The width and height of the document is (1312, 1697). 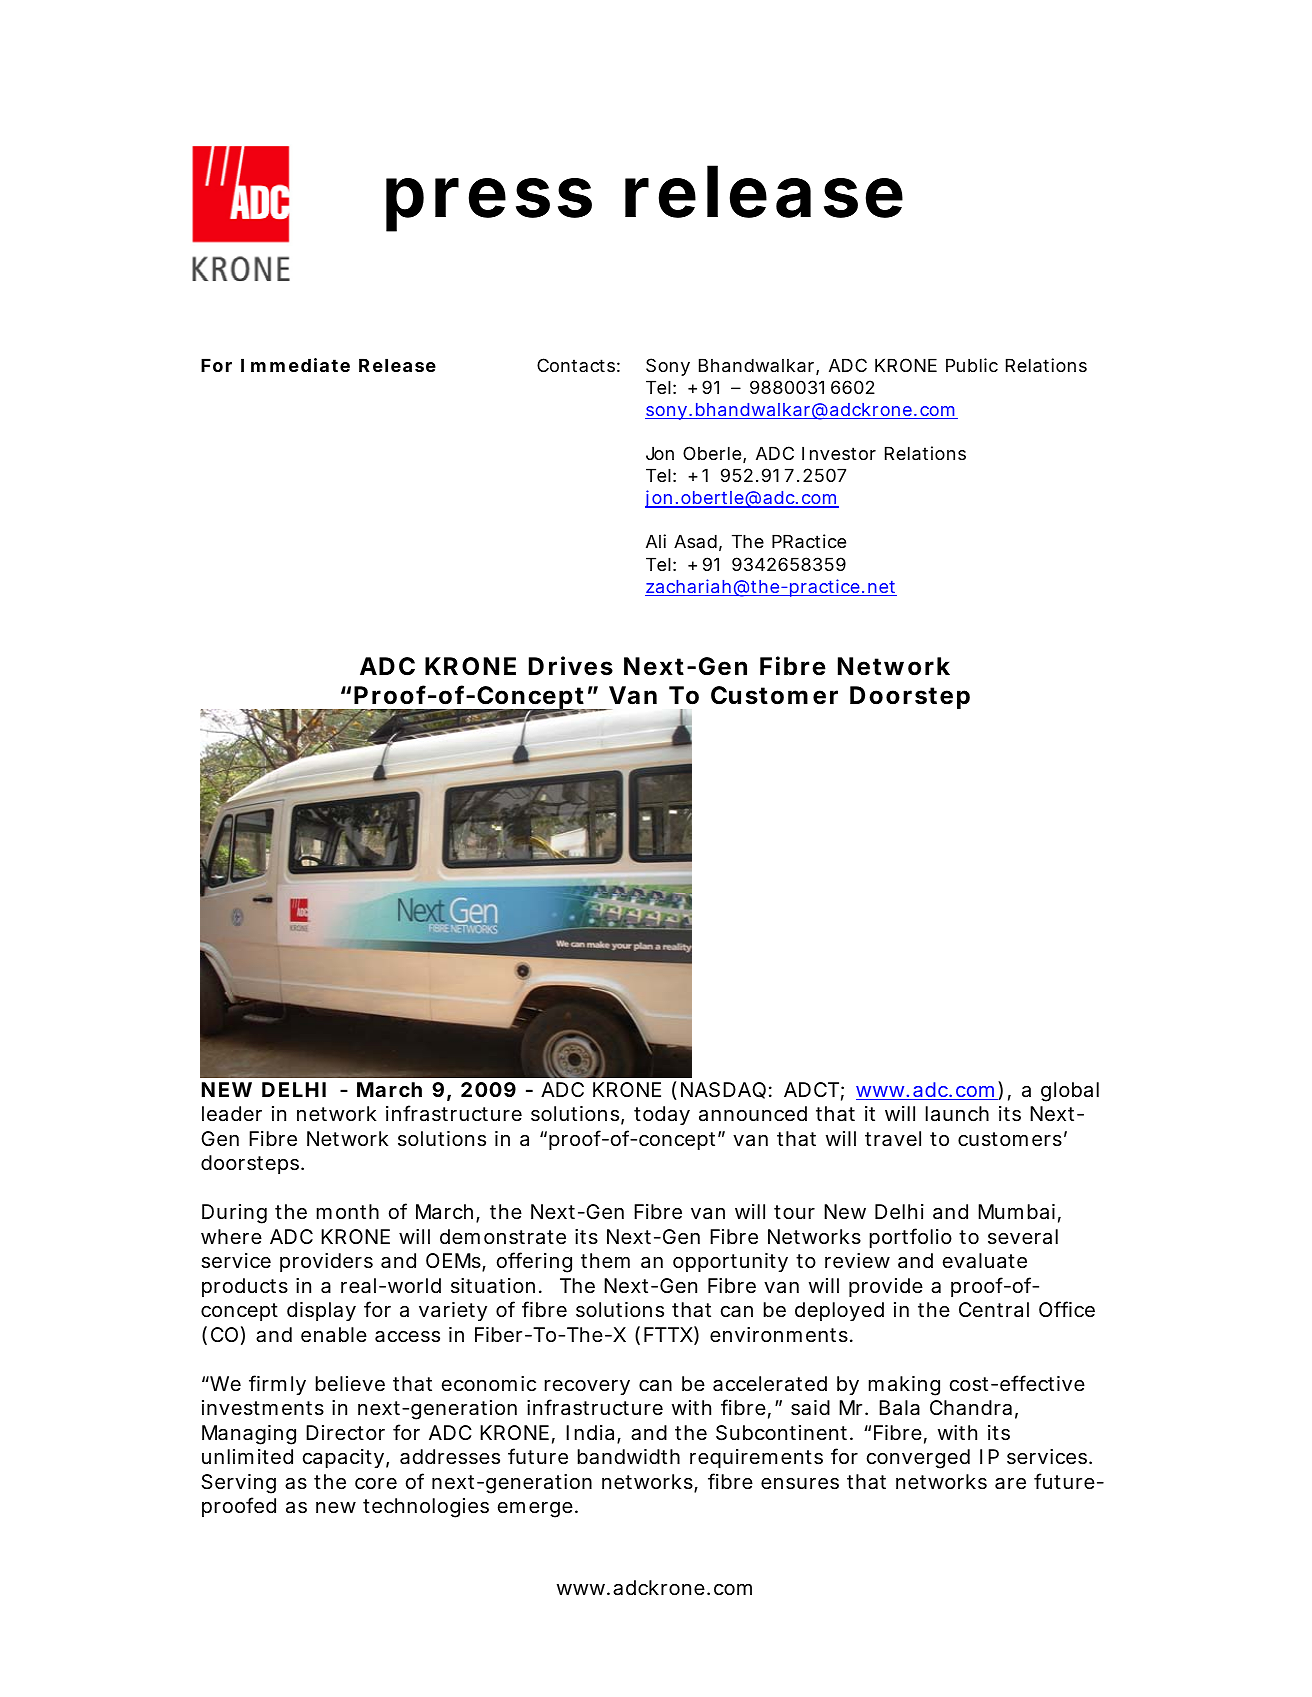 I want to click on Investor, so click(x=839, y=453).
